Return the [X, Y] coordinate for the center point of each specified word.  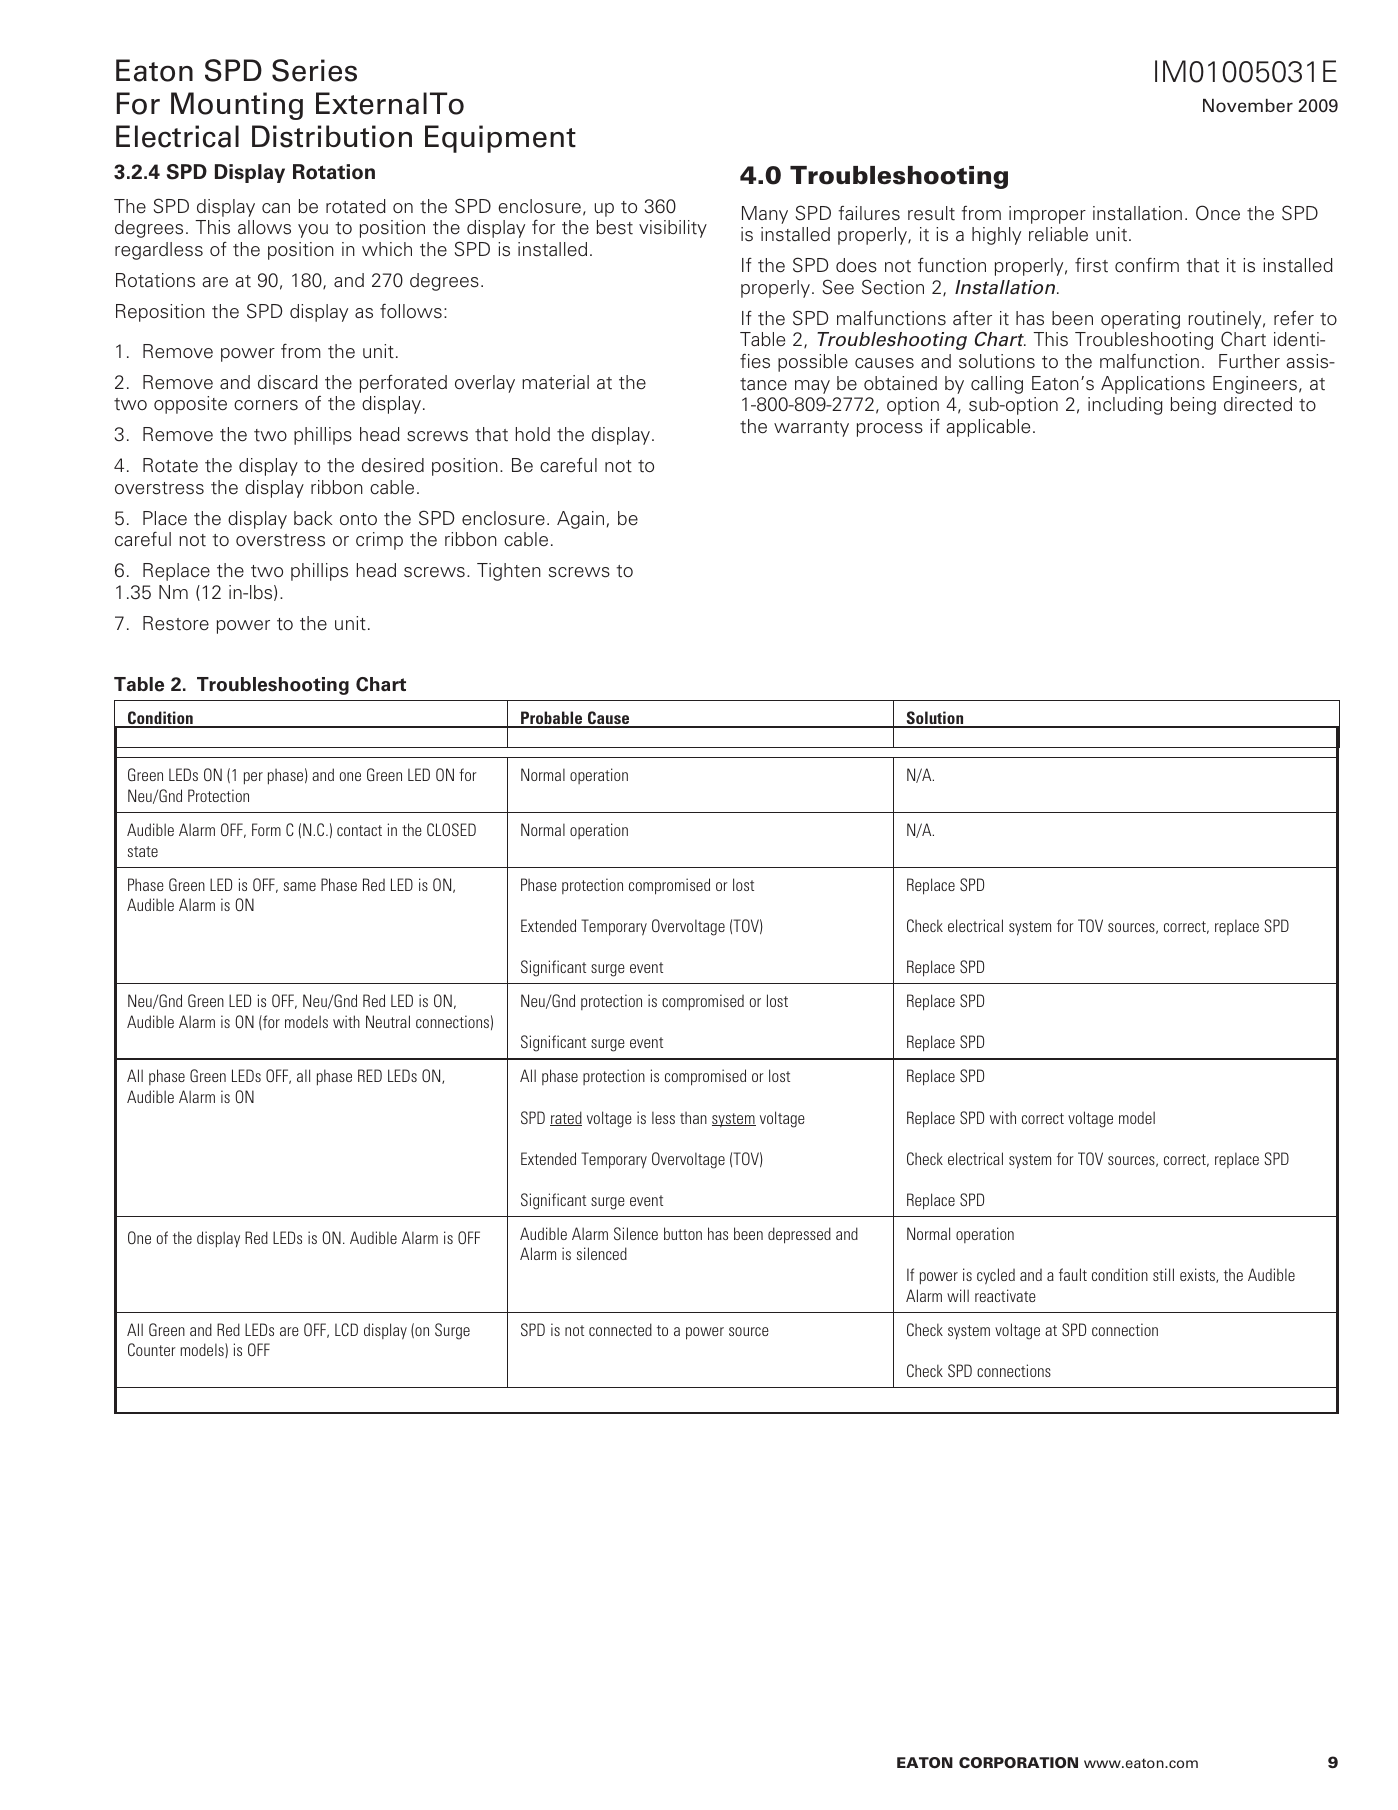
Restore [176, 623]
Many [765, 215]
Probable [552, 719]
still [1163, 1274]
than [693, 1118]
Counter [152, 1349]
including [1125, 406]
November [1248, 106]
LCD [346, 1329]
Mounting [237, 106]
